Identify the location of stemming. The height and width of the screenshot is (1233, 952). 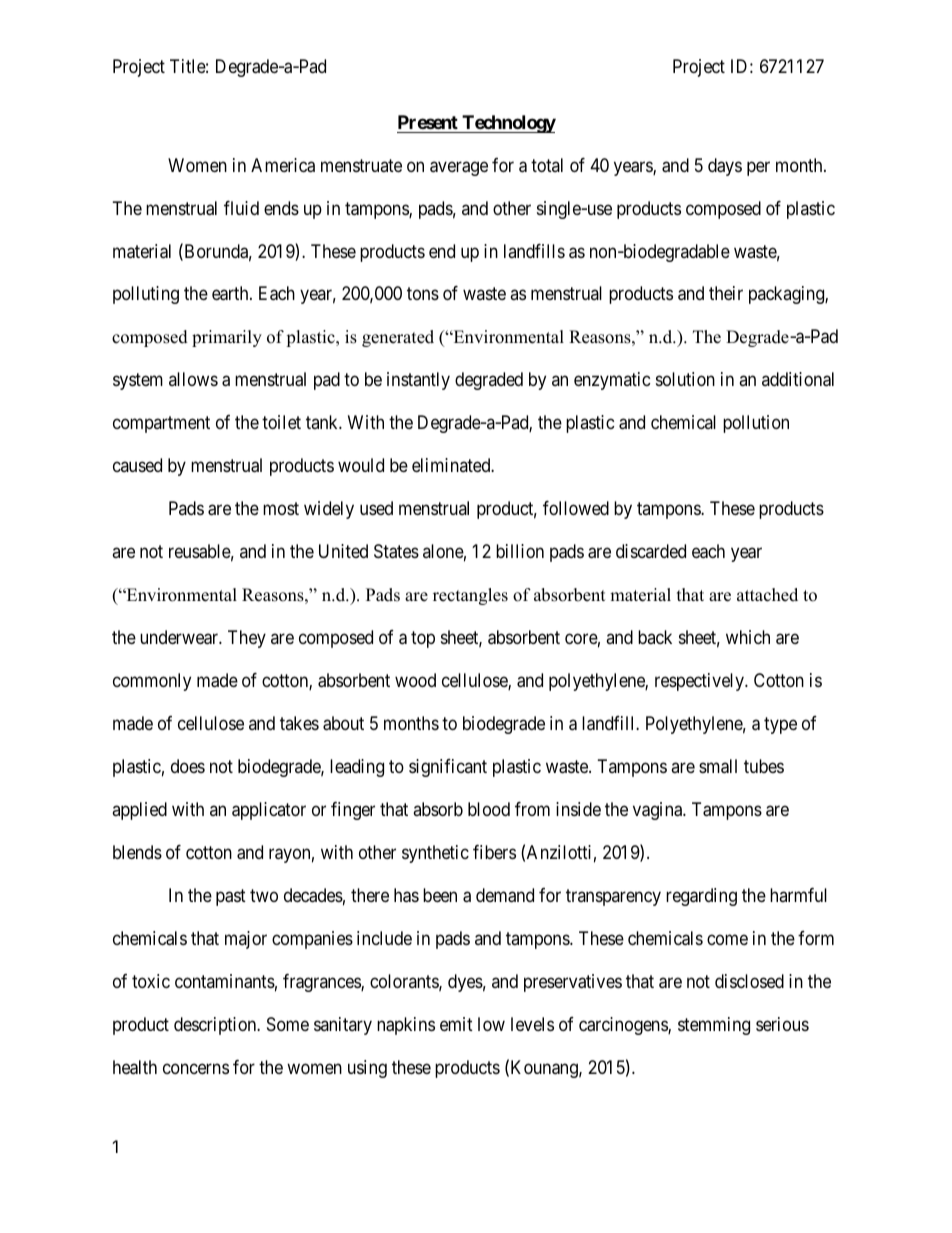
(714, 1026).
